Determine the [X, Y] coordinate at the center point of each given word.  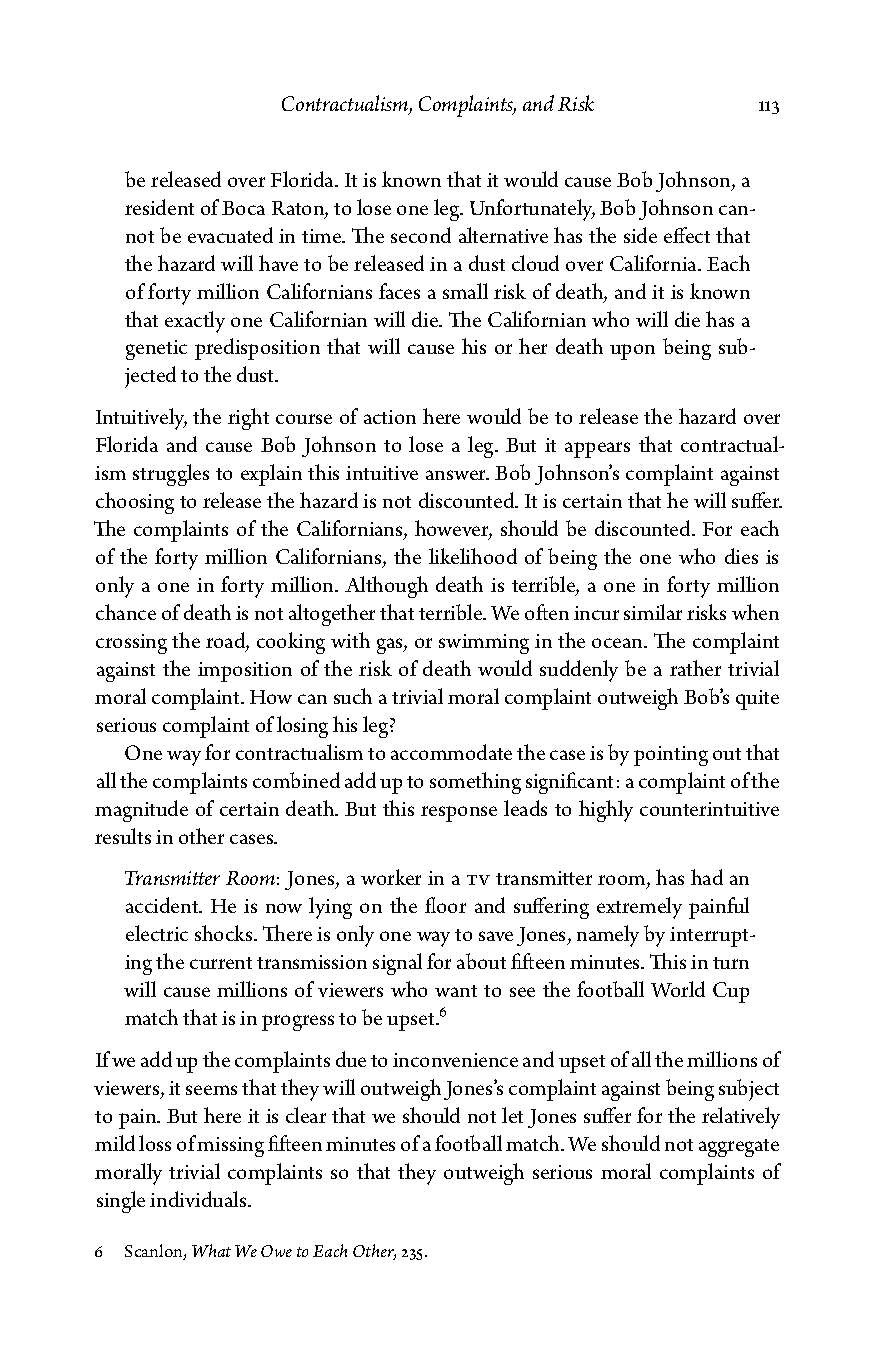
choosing [135, 503]
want [456, 991]
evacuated [230, 235]
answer [457, 475]
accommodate [451, 752]
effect [687, 235]
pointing [671, 756]
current [221, 963]
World [678, 989]
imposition [245, 672]
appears [597, 450]
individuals [199, 1199]
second [421, 235]
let [512, 1115]
